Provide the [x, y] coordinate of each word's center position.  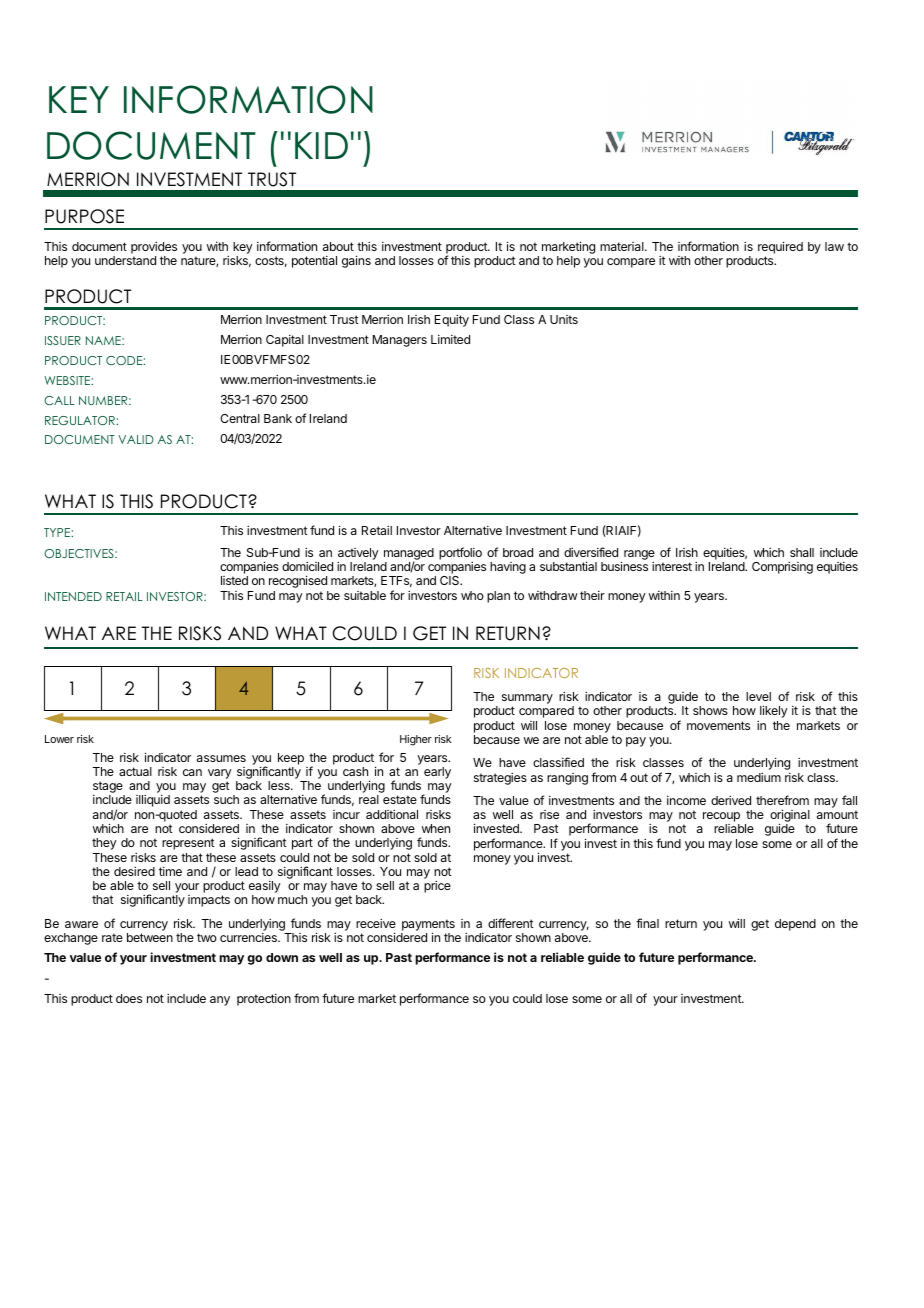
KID [321, 145]
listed [234, 580]
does [129, 998]
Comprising [782, 568]
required [780, 247]
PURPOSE [84, 216]
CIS [451, 580]
